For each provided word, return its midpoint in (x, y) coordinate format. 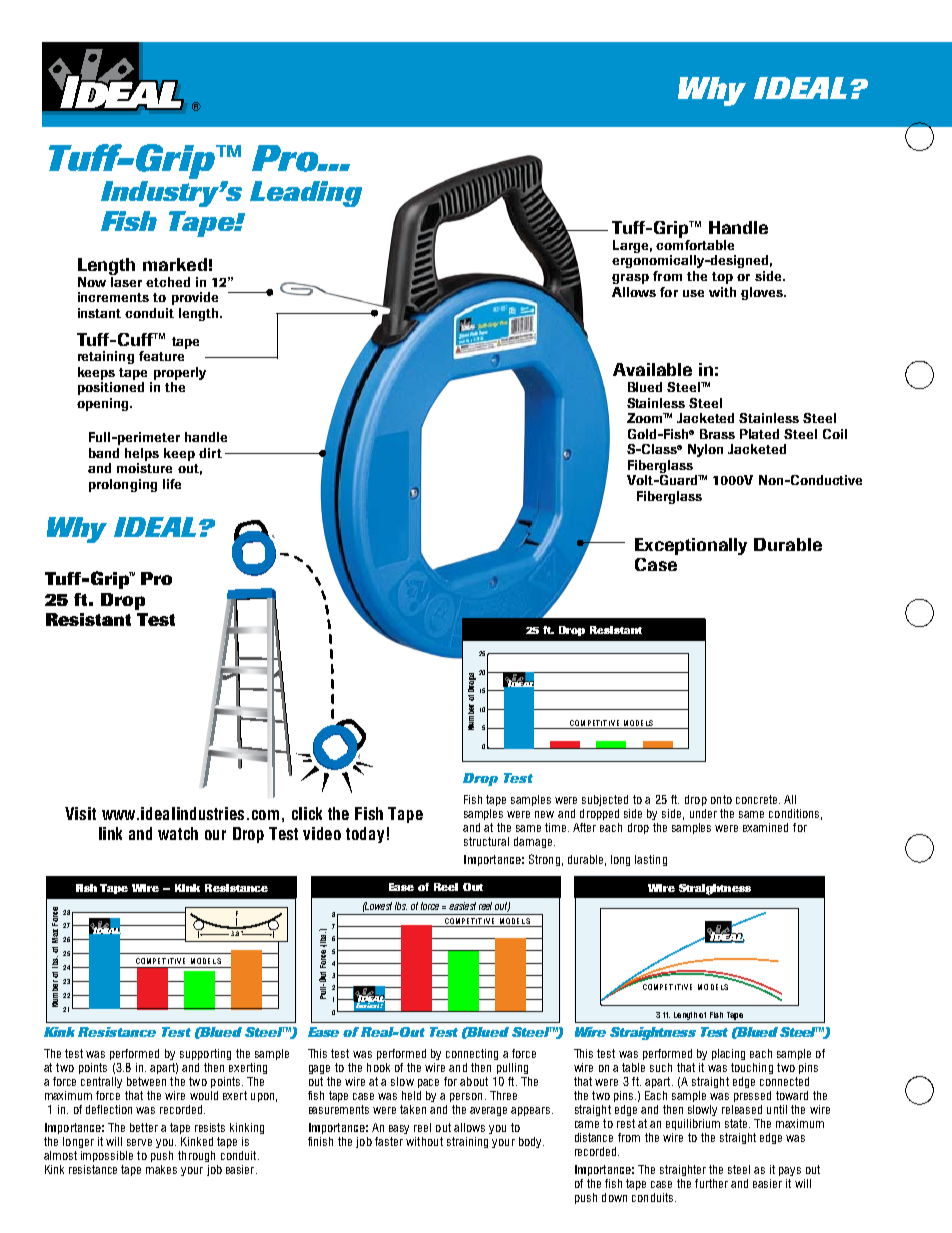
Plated (759, 434)
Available (652, 369)
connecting (472, 1054)
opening (104, 404)
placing (728, 1054)
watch (178, 833)
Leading (306, 194)
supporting (205, 1054)
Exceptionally (691, 546)
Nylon (705, 450)
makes (161, 1169)
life (172, 484)
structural (486, 841)
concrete (758, 799)
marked (175, 264)
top (722, 278)
